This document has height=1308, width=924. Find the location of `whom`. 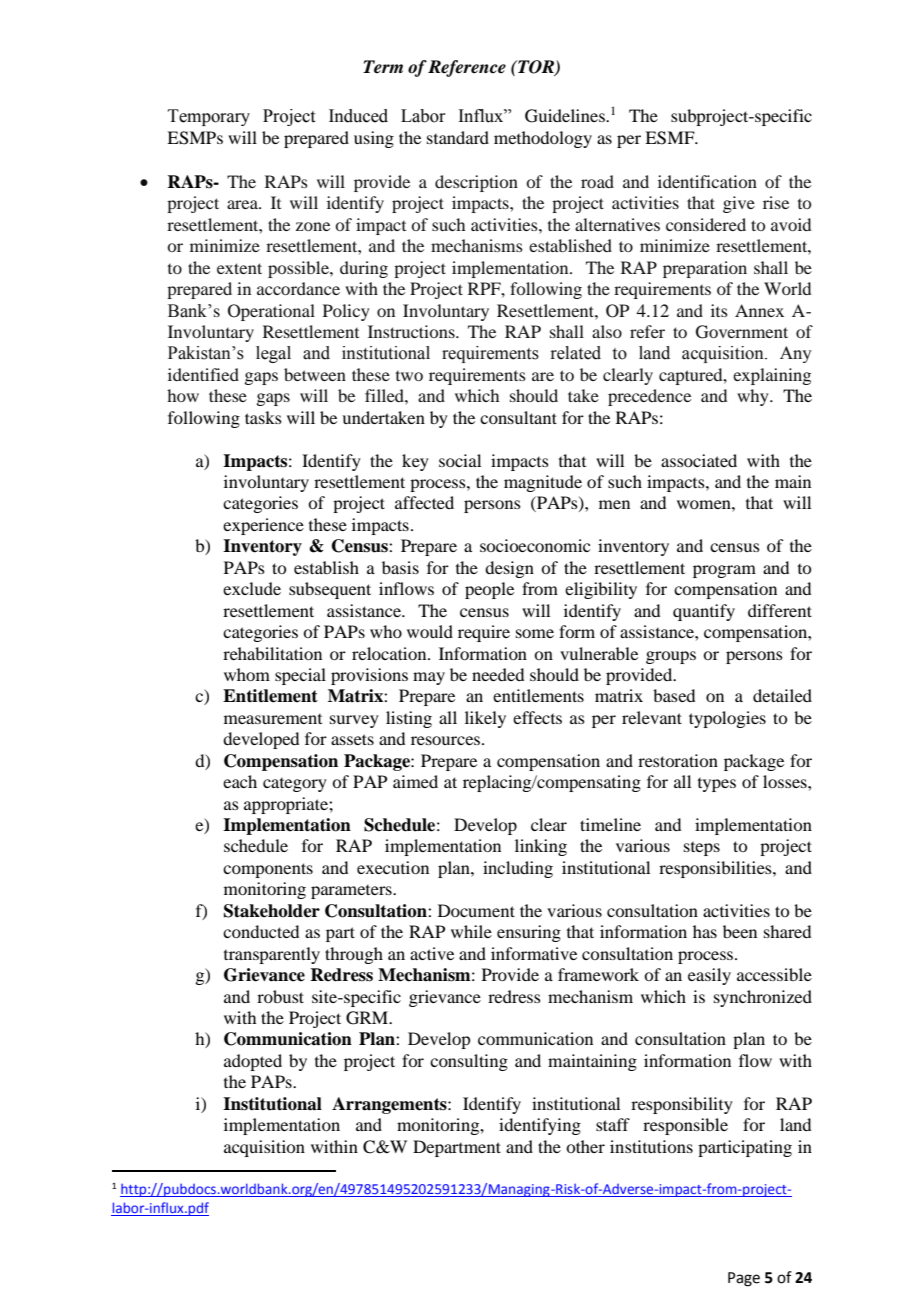

whom is located at coordinates (247, 674).
